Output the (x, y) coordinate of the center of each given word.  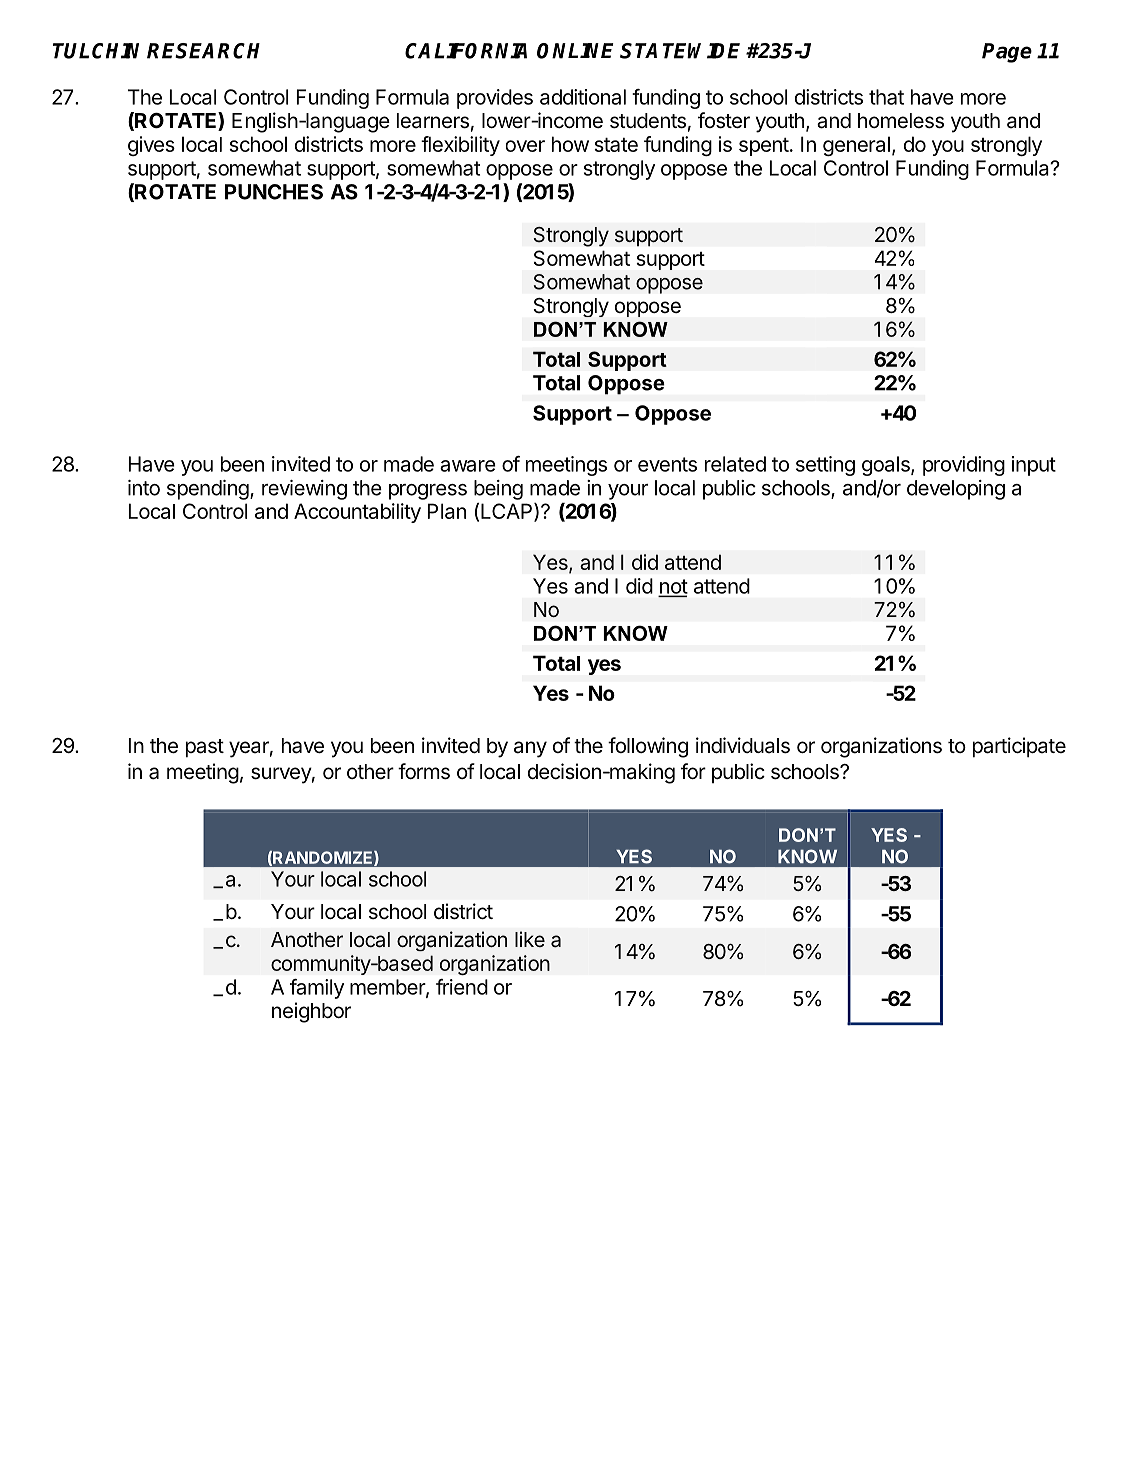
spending (208, 490)
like (530, 939)
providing (964, 466)
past (205, 748)
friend (462, 987)
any (530, 749)
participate (1019, 747)
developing (956, 490)
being (498, 490)
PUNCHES (274, 192)
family (317, 989)
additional (583, 97)
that (886, 97)
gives (151, 146)
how (570, 144)
